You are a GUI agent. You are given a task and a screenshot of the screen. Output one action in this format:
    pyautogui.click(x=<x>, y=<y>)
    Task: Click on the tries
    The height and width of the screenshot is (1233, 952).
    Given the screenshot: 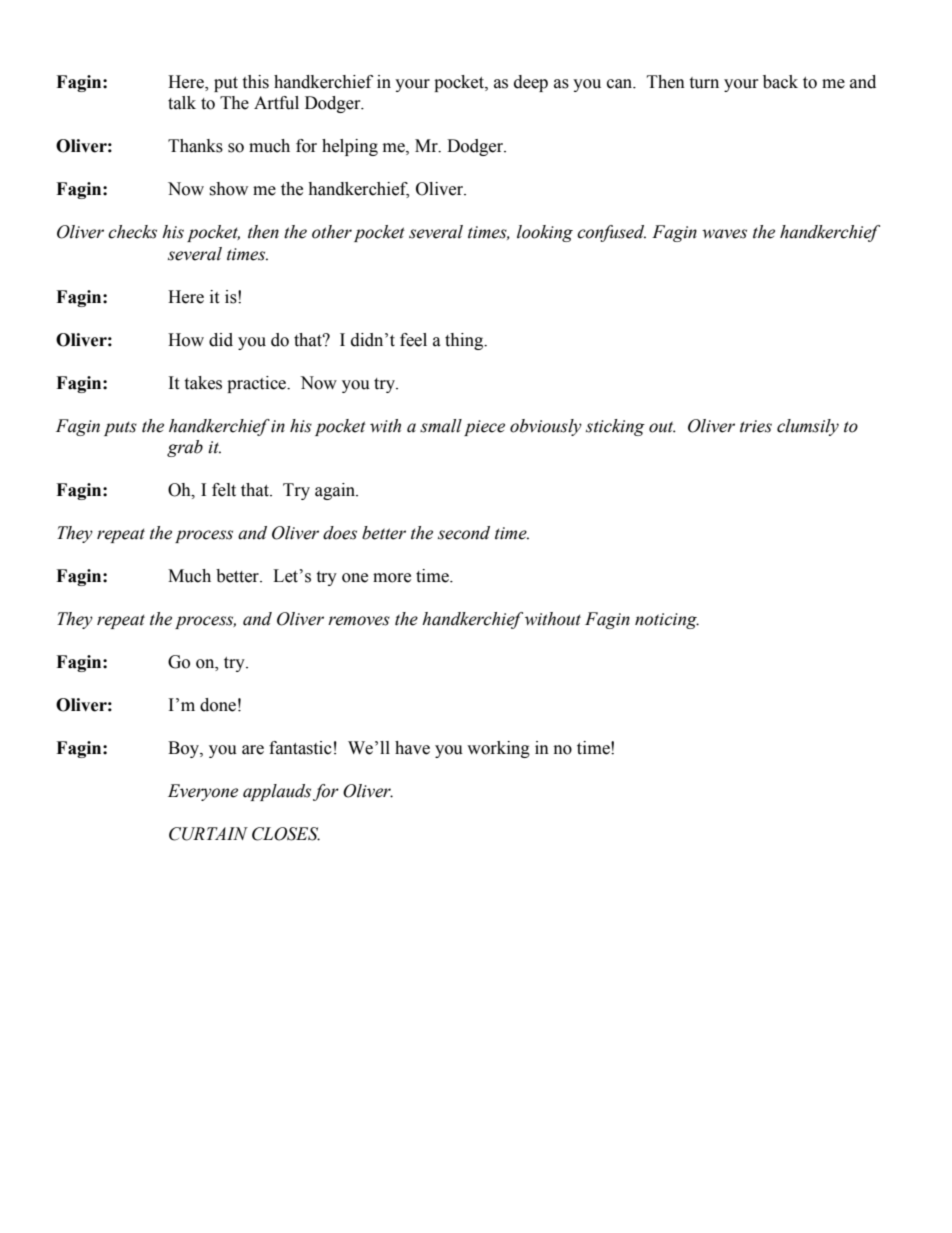 What is the action you would take?
    pyautogui.click(x=756, y=426)
